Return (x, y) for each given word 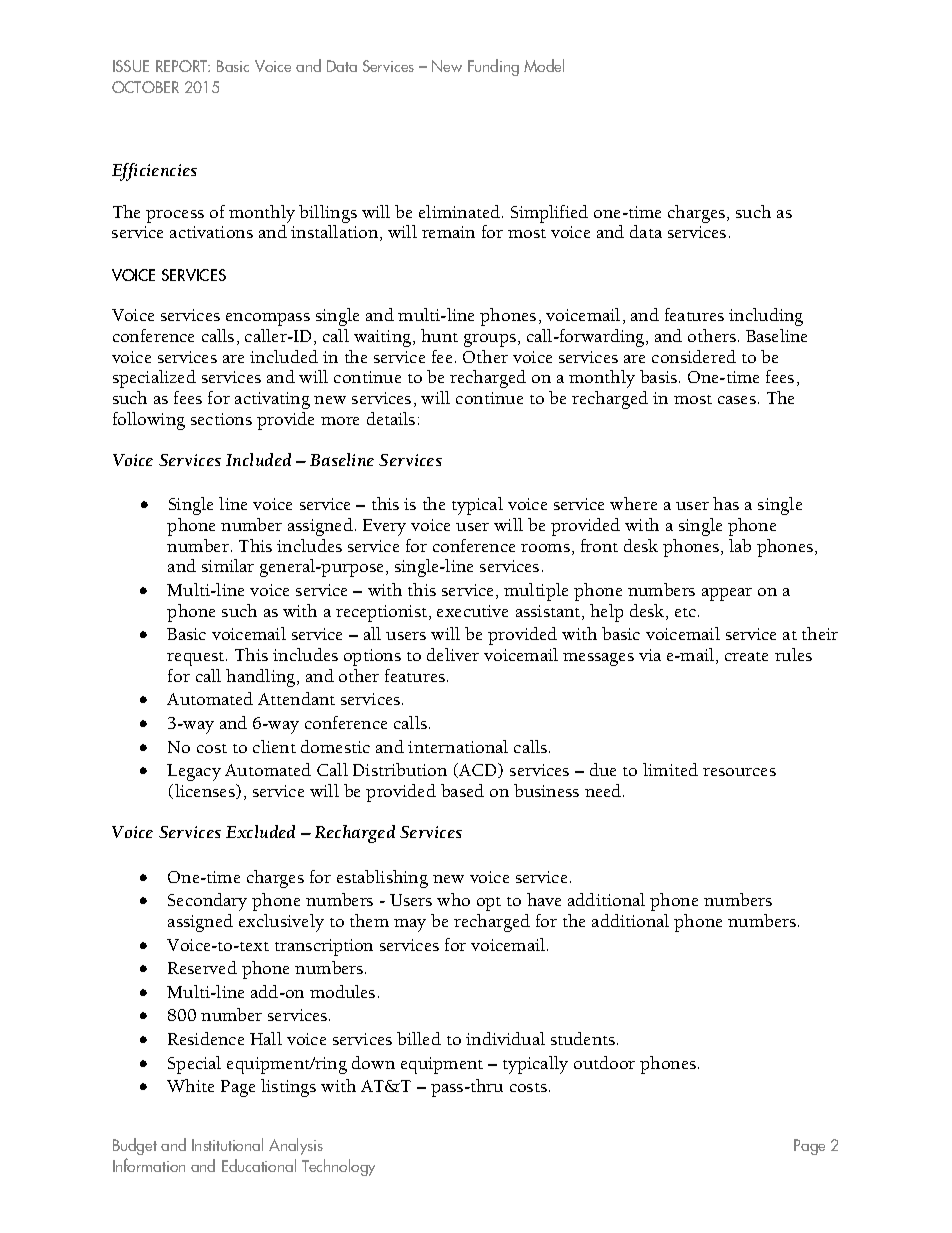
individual (505, 1038)
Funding (493, 67)
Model (544, 65)
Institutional (227, 1144)
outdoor (604, 1062)
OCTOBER (145, 87)
